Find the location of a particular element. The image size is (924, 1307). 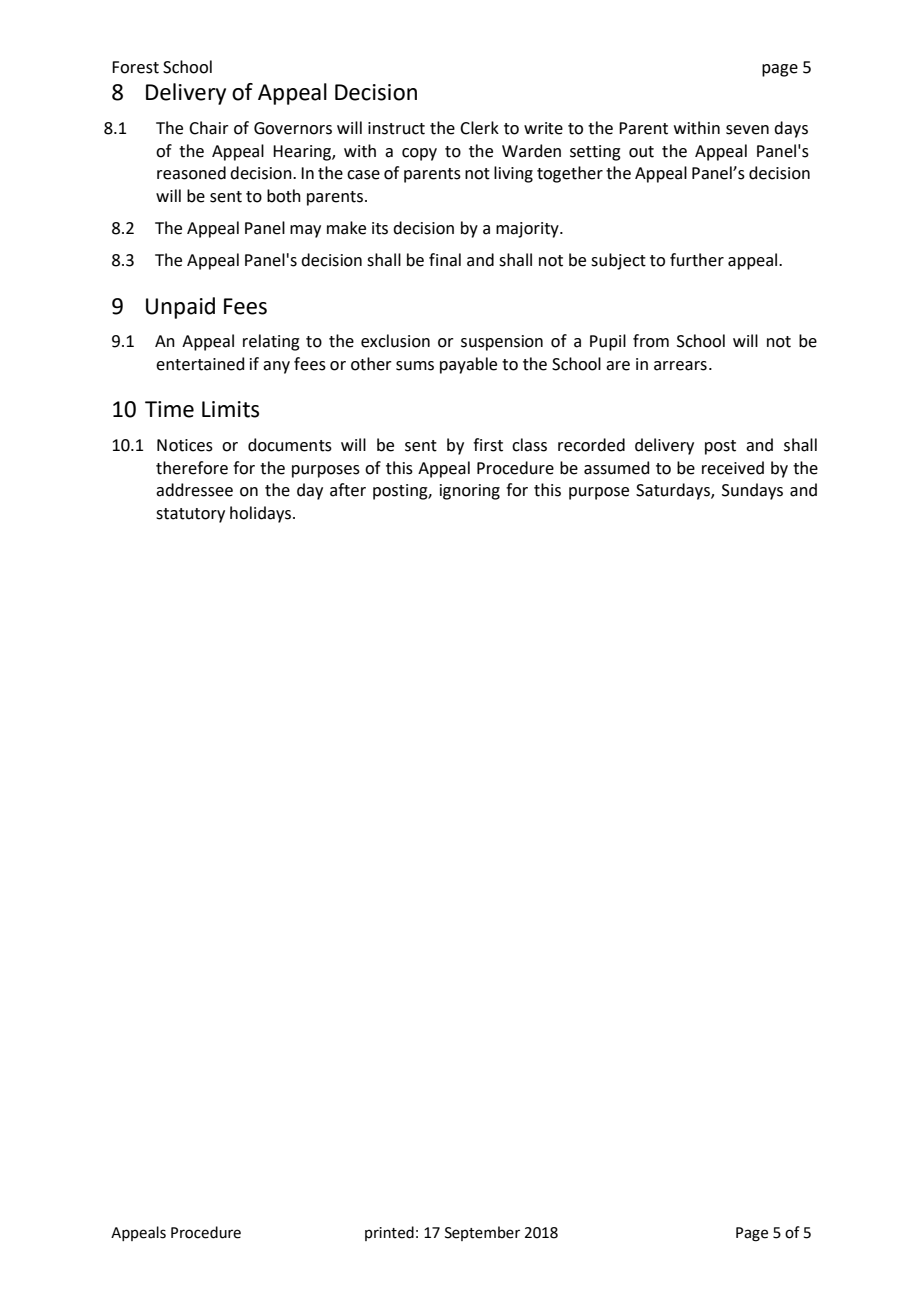

September is located at coordinates (482, 1233).
